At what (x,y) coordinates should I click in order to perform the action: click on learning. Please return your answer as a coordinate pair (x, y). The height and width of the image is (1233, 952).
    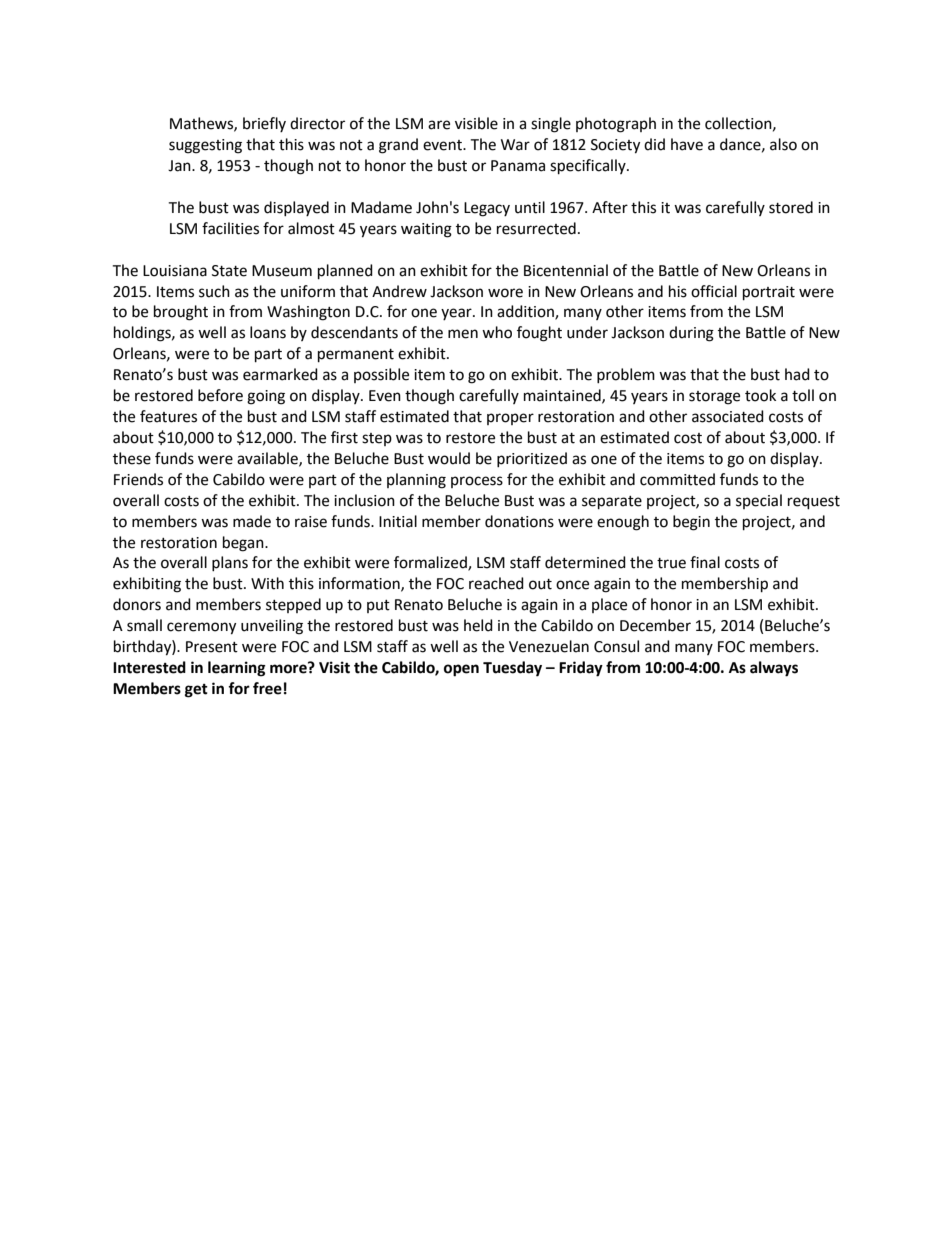
    Looking at the image, I should click on (237, 669).
